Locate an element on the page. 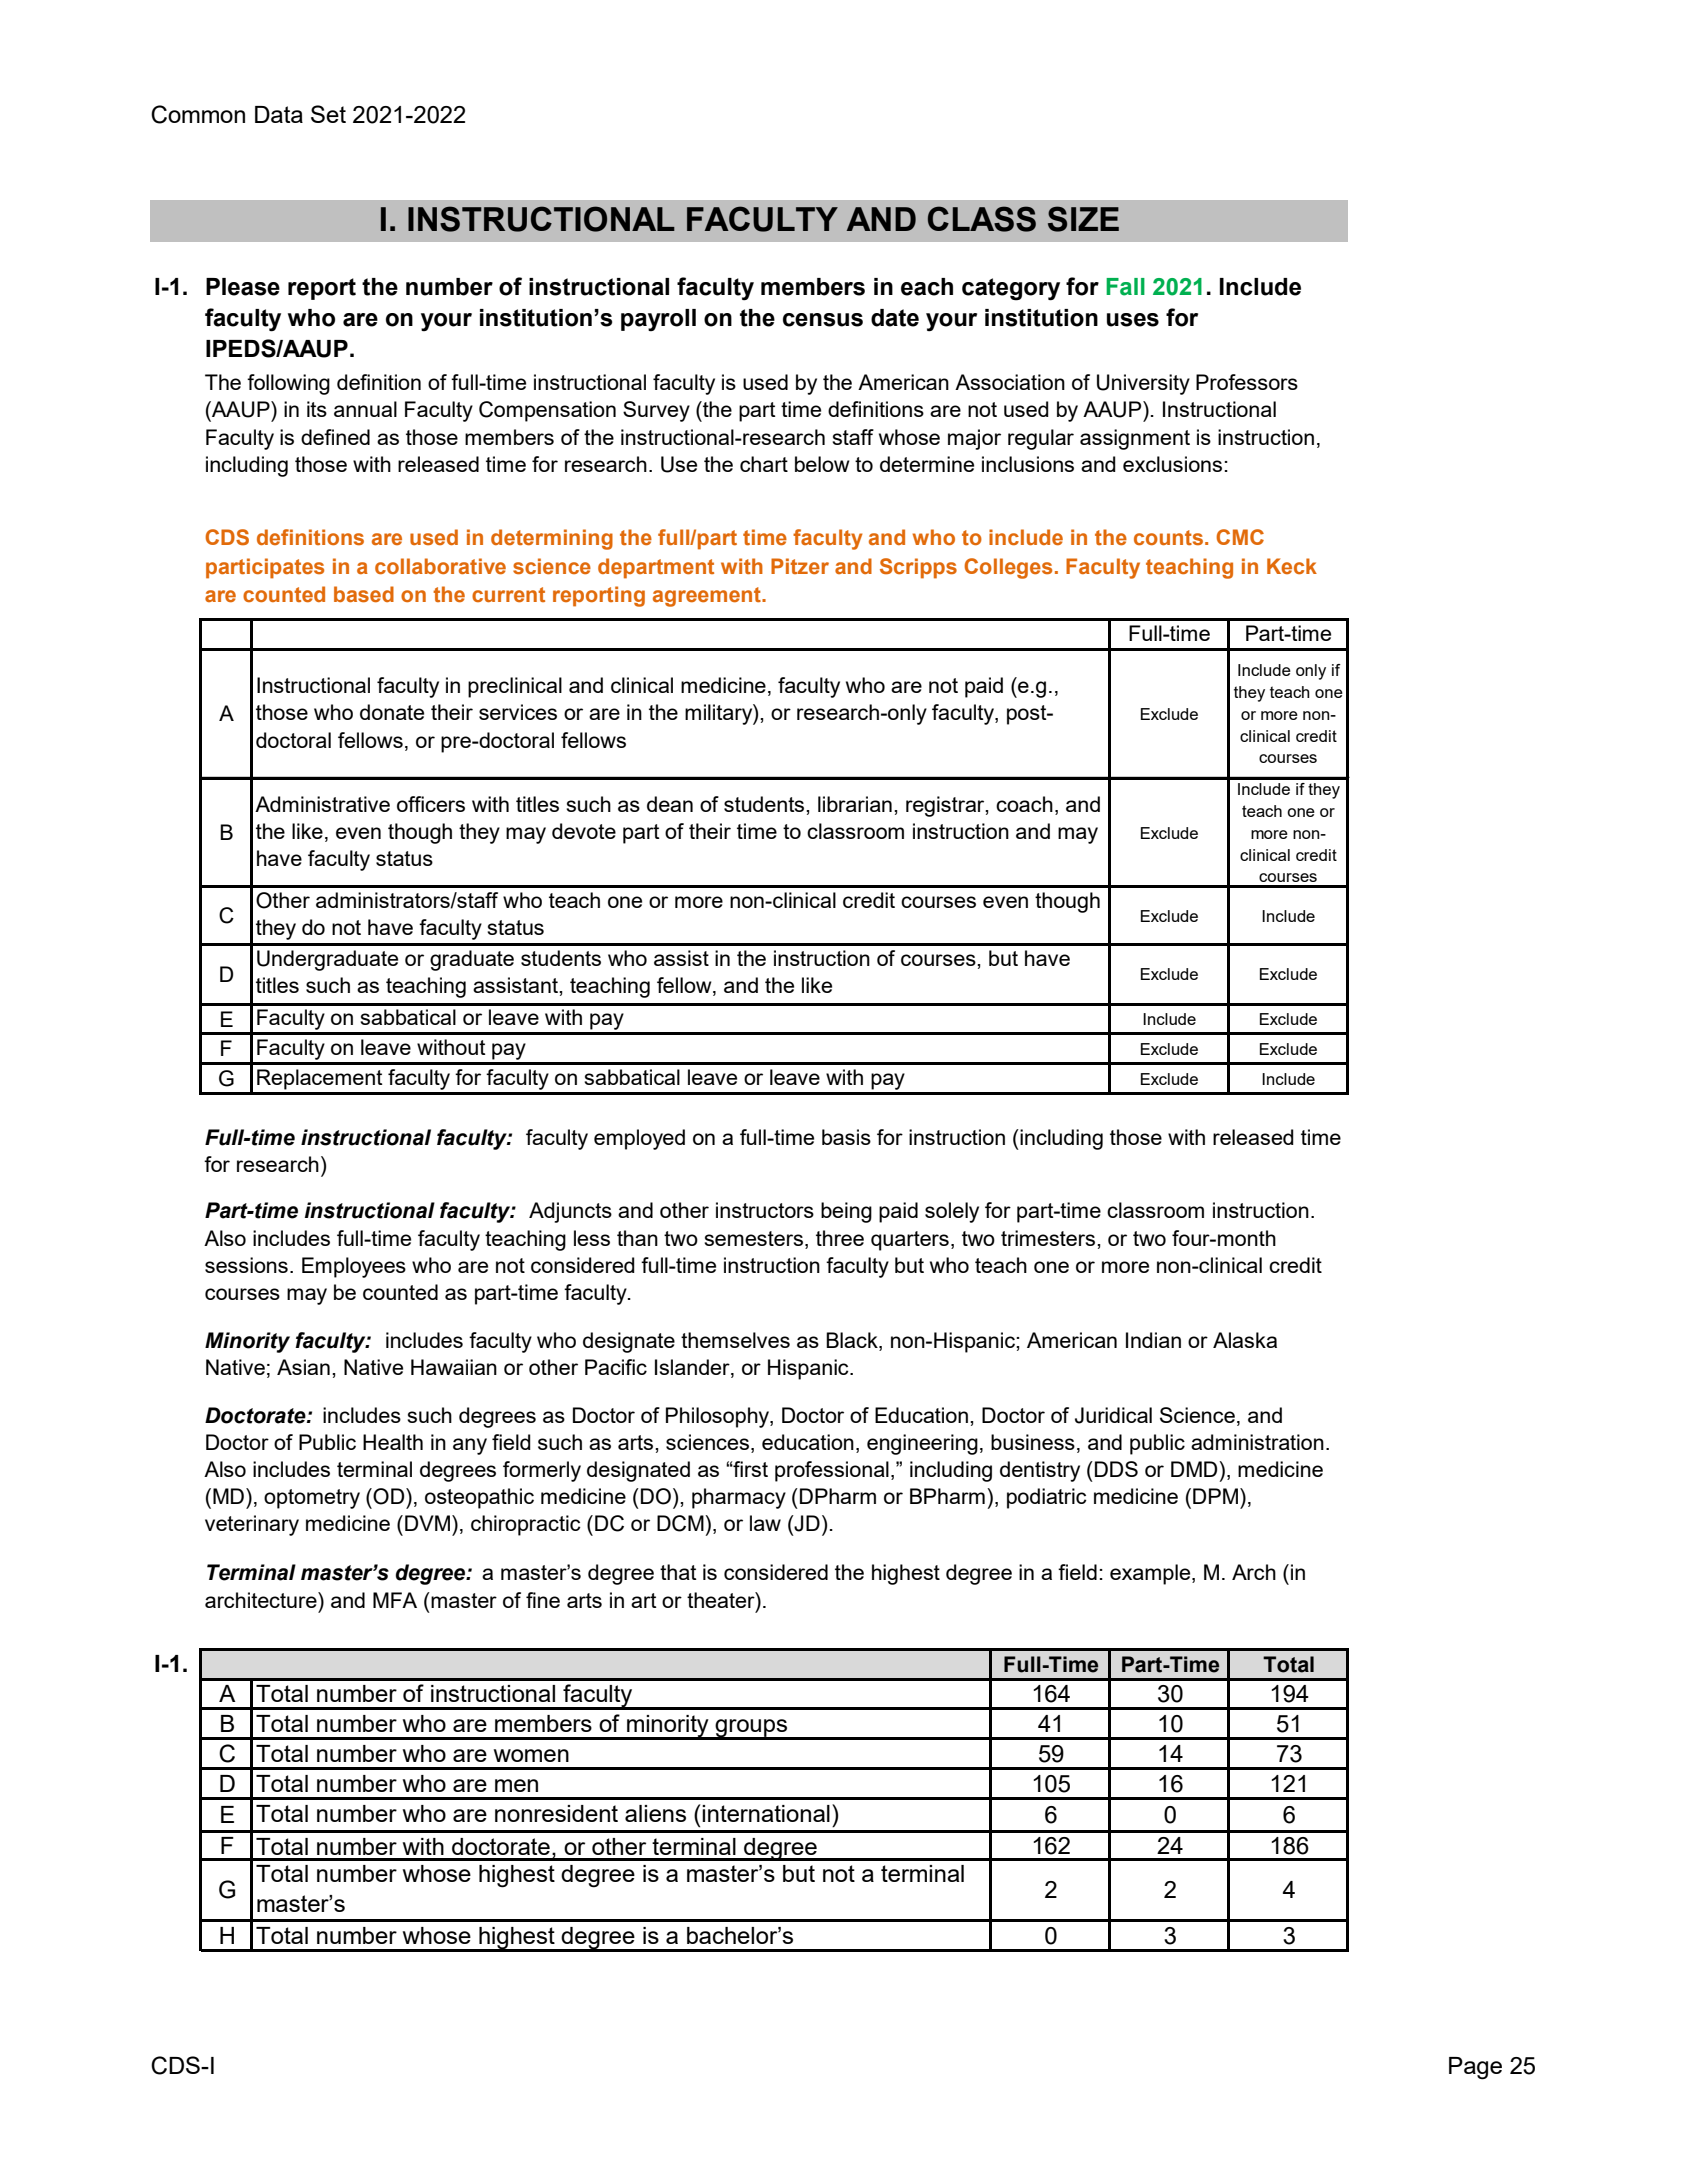 Image resolution: width=1687 pixels, height=2183 pixels. Black is located at coordinates (853, 1340).
